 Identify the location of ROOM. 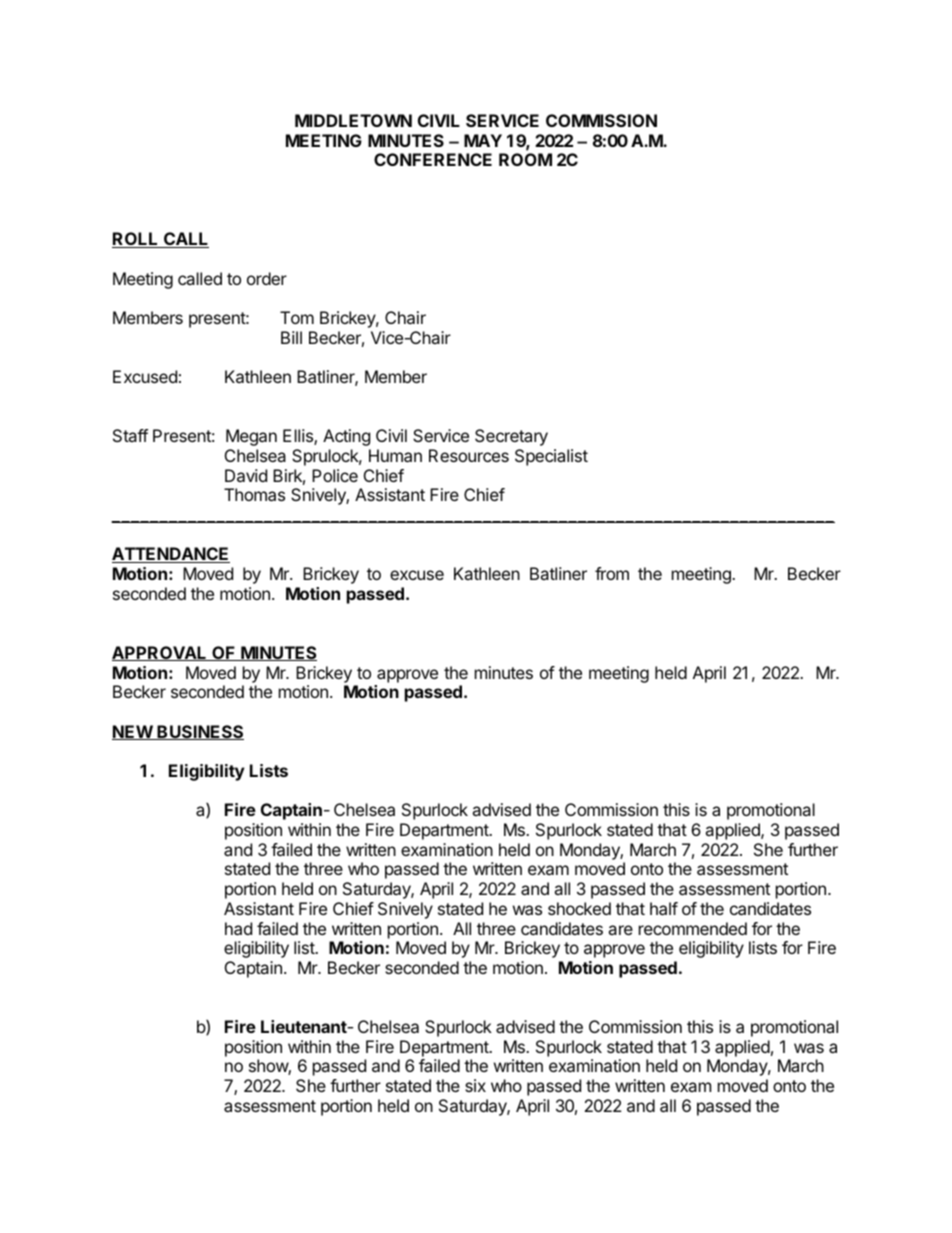
(525, 159).
